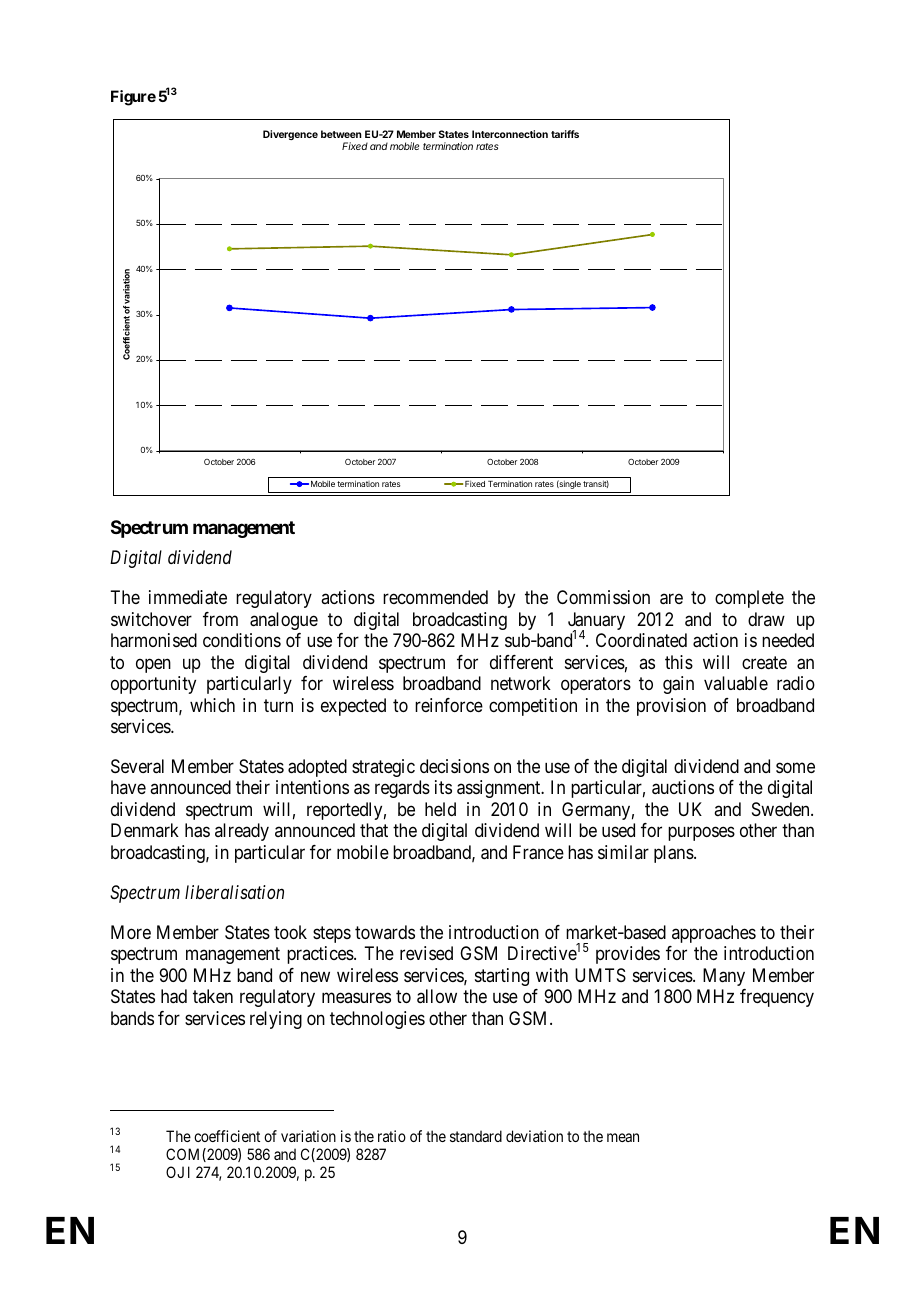 This page has height=1308, width=924. Describe the element at coordinates (188, 597) in the page. I see `immediate` at that location.
